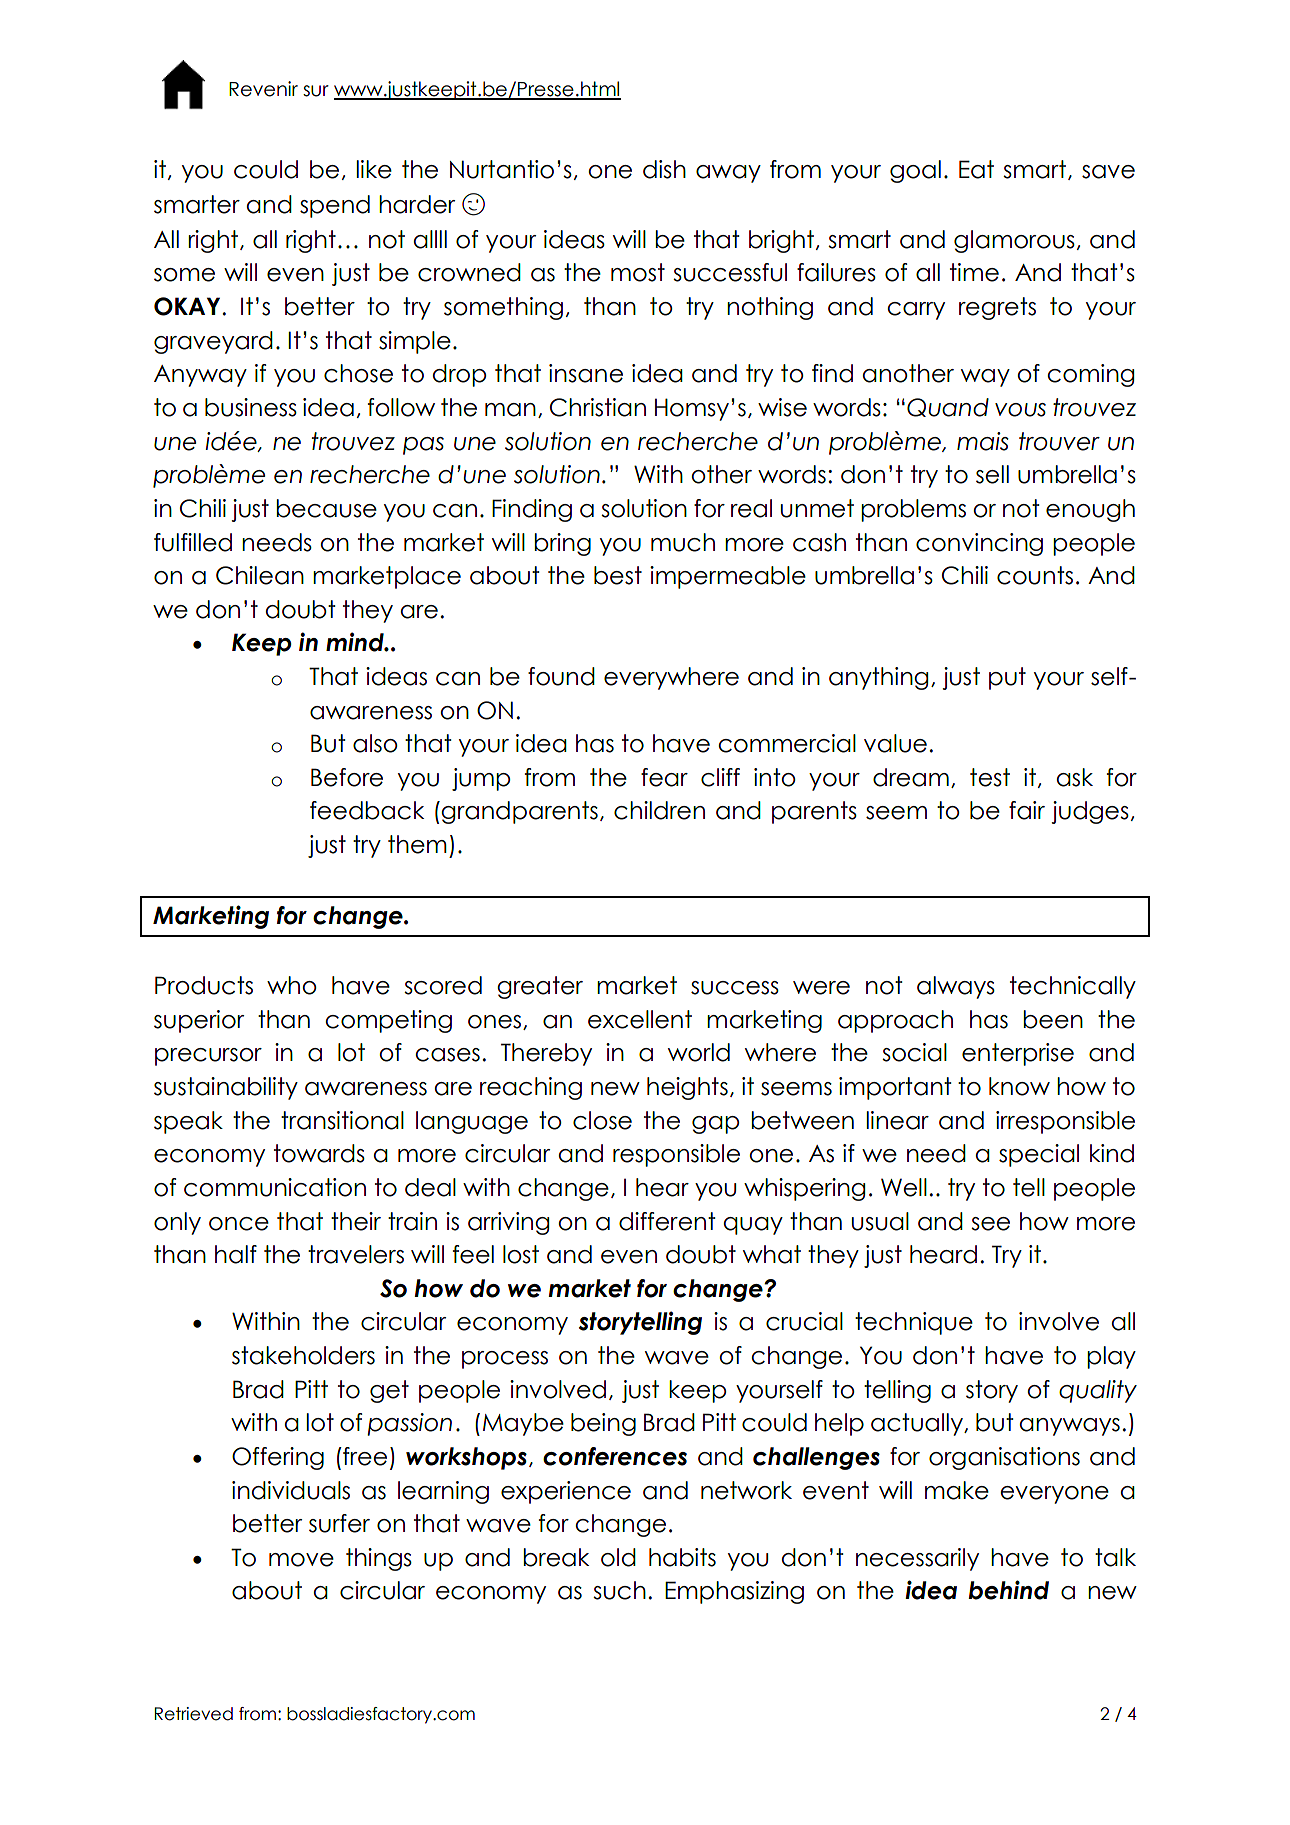 The image size is (1290, 1825). I want to click on Before, so click(347, 777).
